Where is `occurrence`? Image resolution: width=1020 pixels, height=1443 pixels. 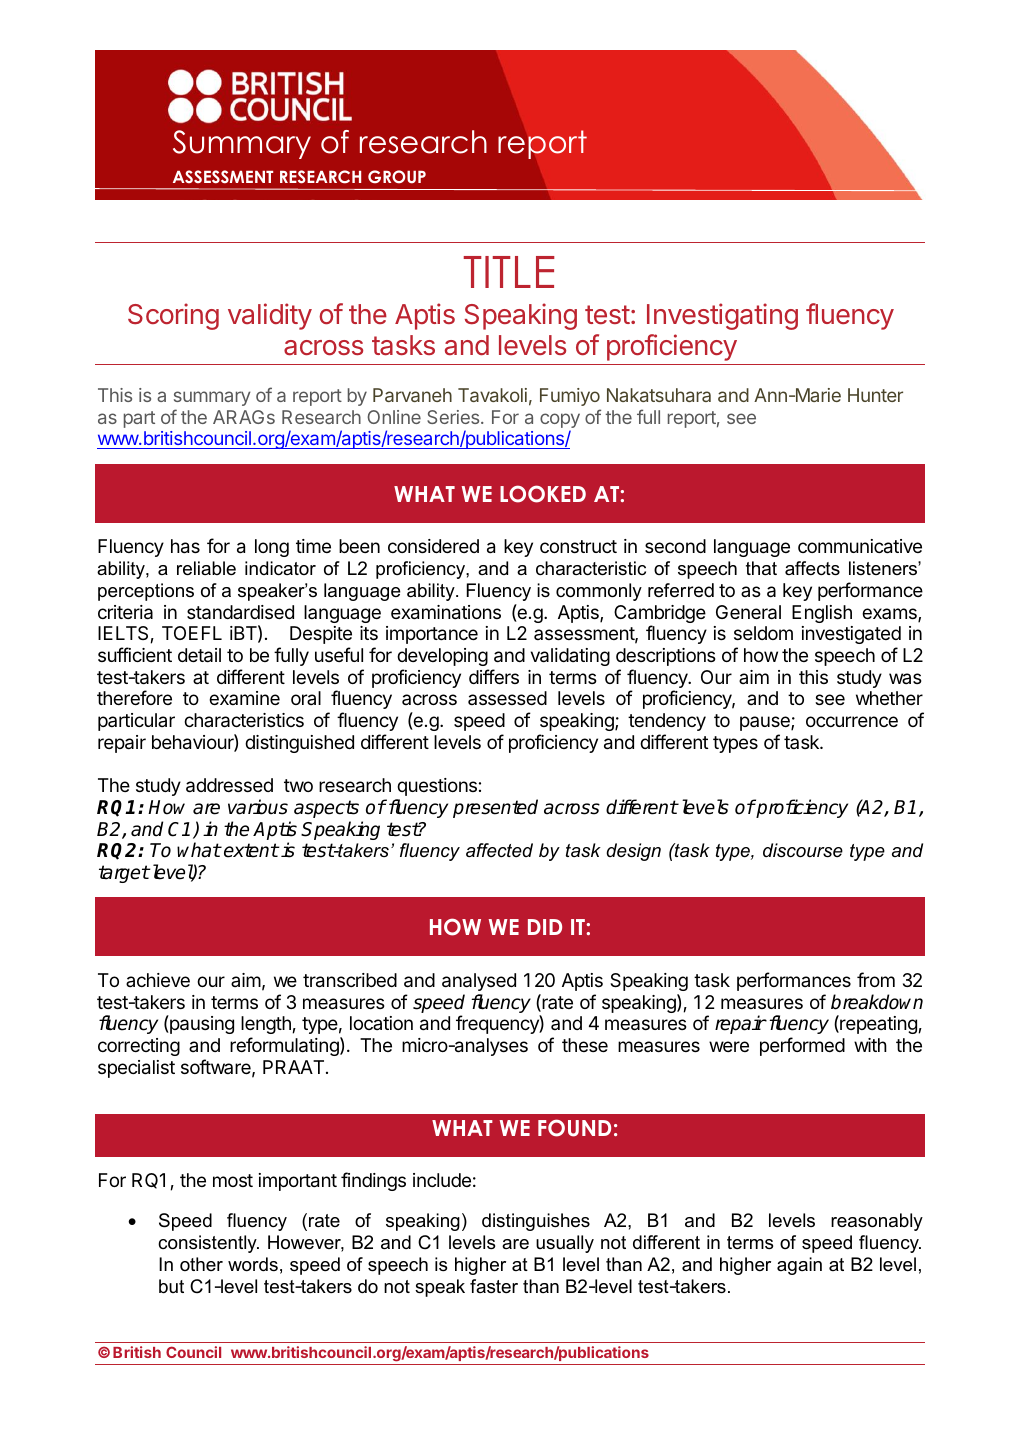
occurrence is located at coordinates (852, 721).
